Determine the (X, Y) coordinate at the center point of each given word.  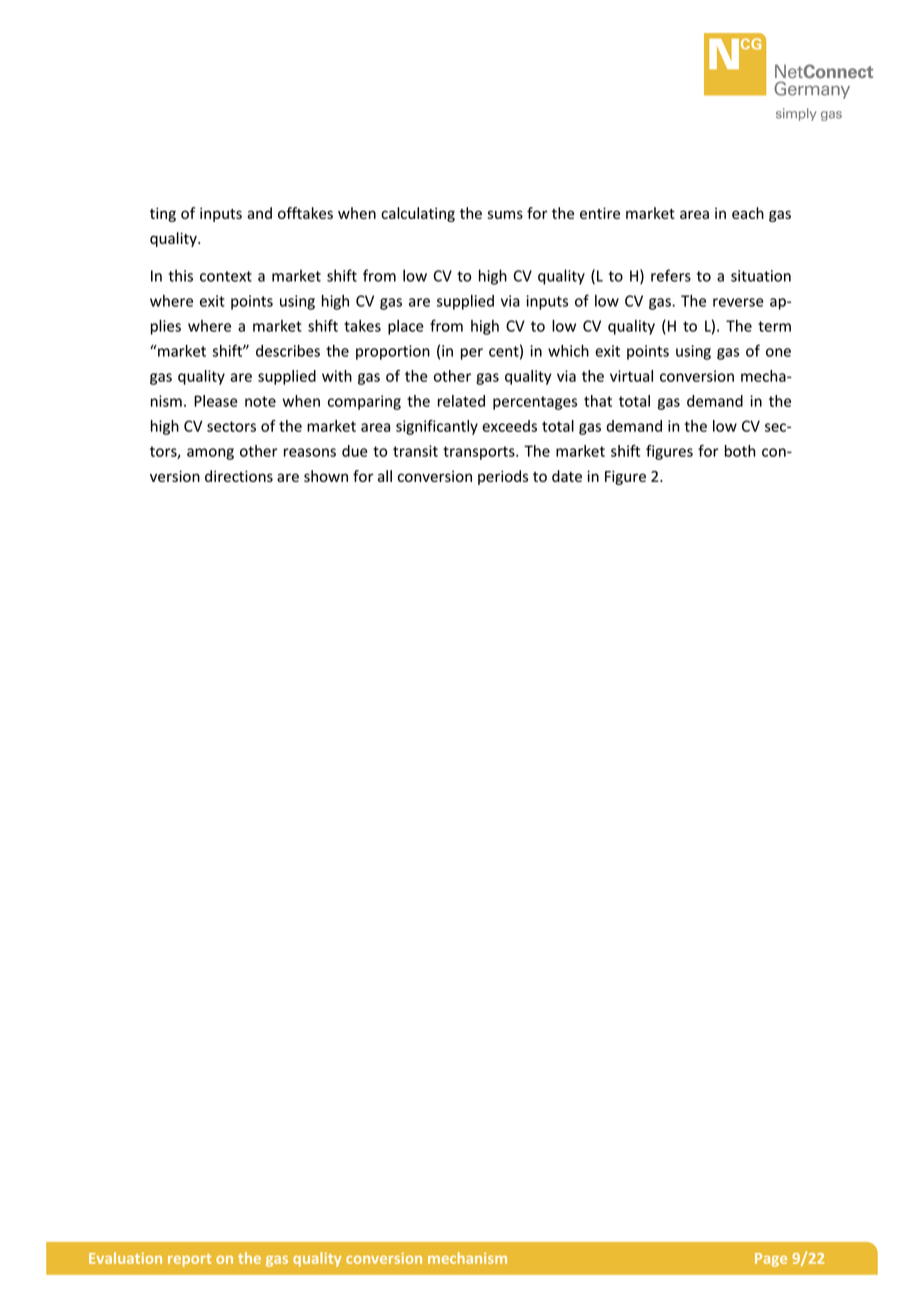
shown (326, 476)
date (567, 476)
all (385, 476)
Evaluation (125, 1258)
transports (480, 453)
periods (503, 477)
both (740, 451)
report (189, 1260)
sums (505, 214)
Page (771, 1260)
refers (671, 275)
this (180, 275)
